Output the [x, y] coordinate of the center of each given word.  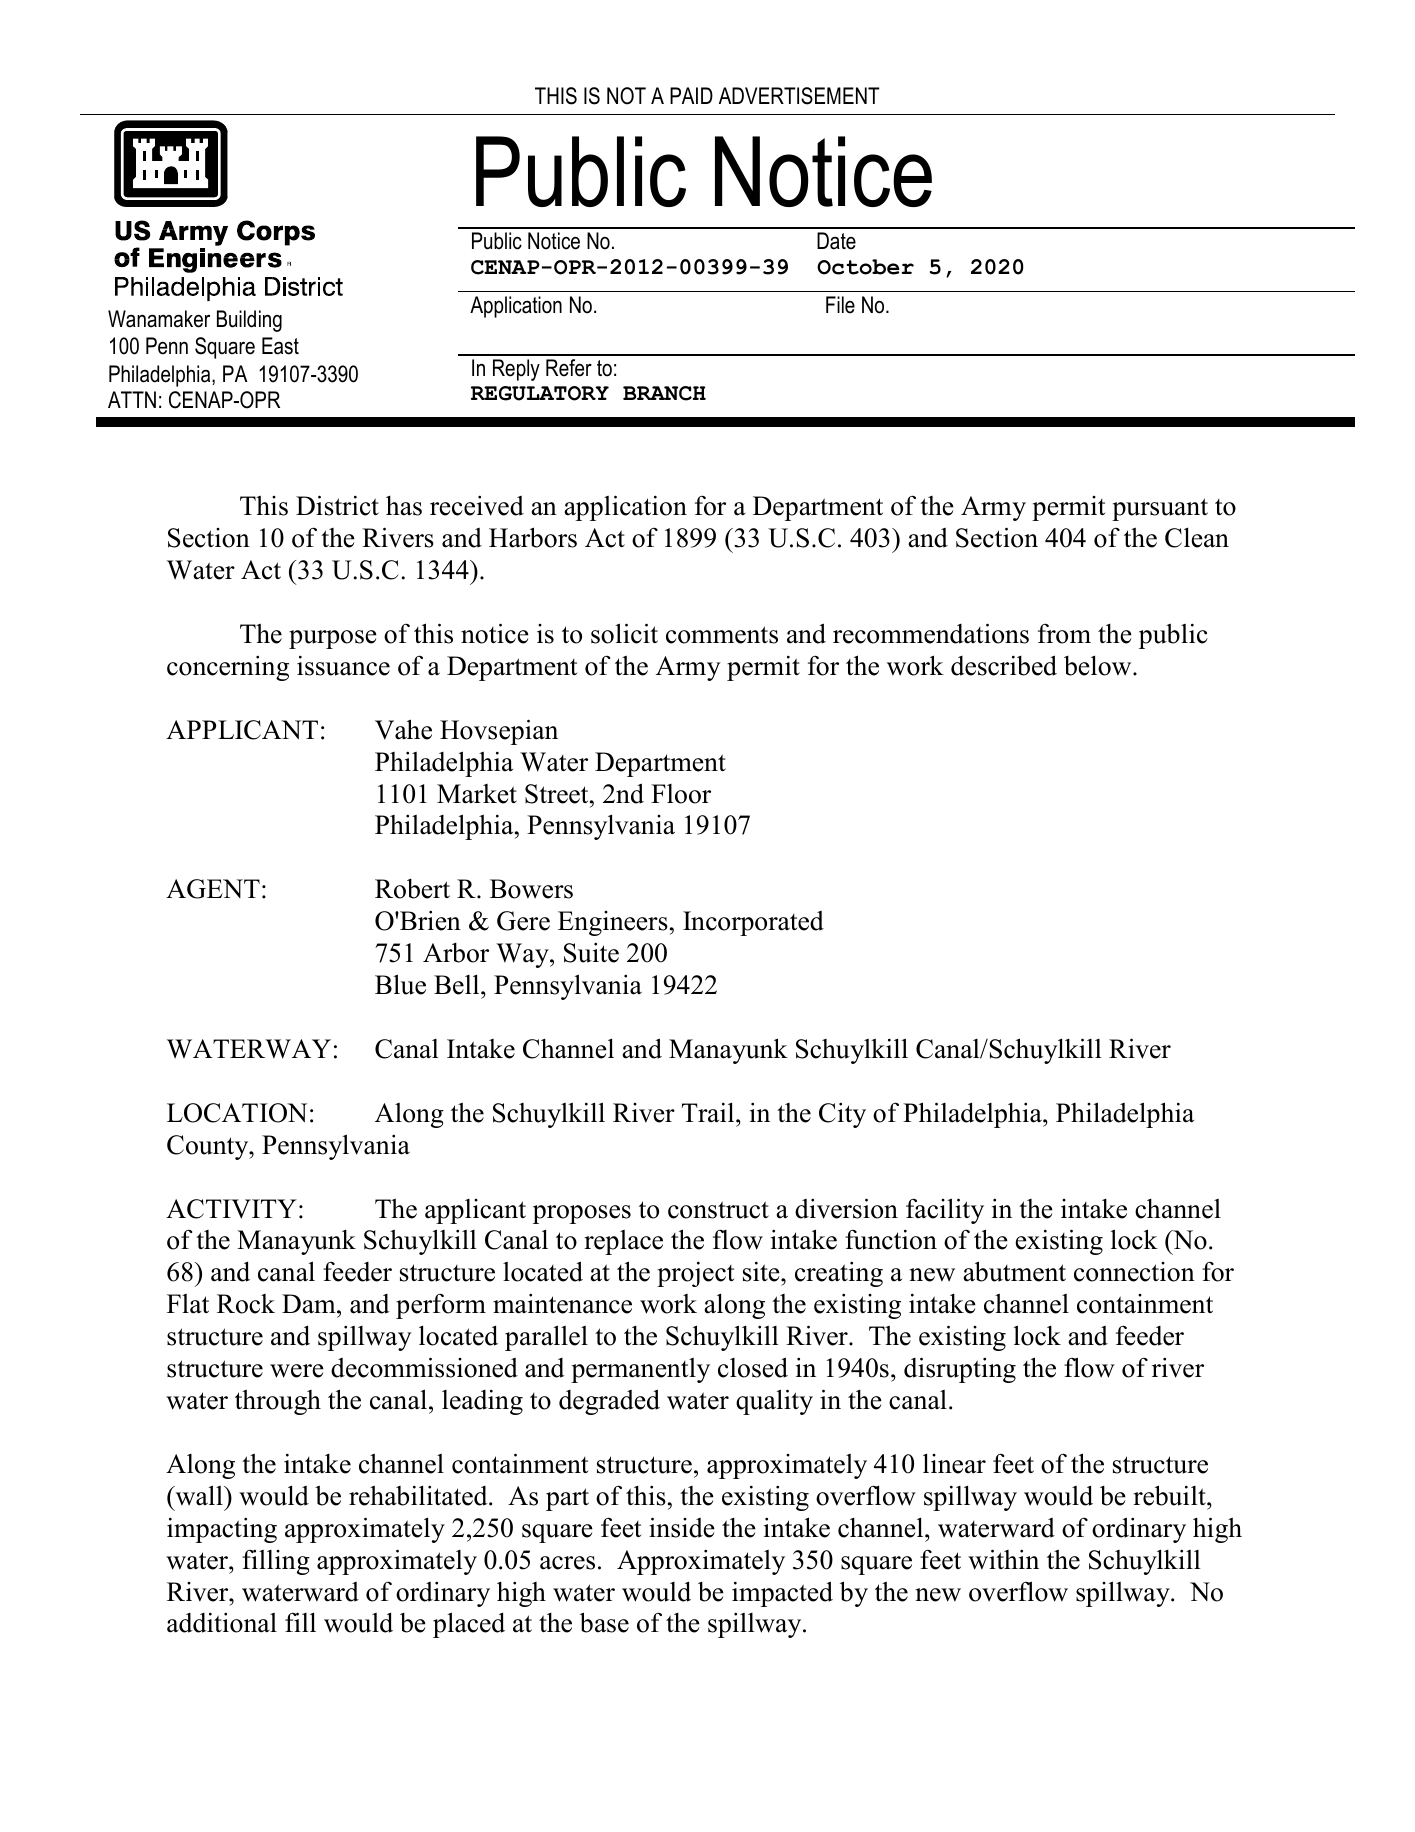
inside [682, 1527]
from [1064, 633]
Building [249, 321]
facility [945, 1211]
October [865, 267]
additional [222, 1622]
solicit [624, 633]
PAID [691, 95]
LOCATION [237, 1113]
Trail [709, 1112]
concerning [228, 668]
